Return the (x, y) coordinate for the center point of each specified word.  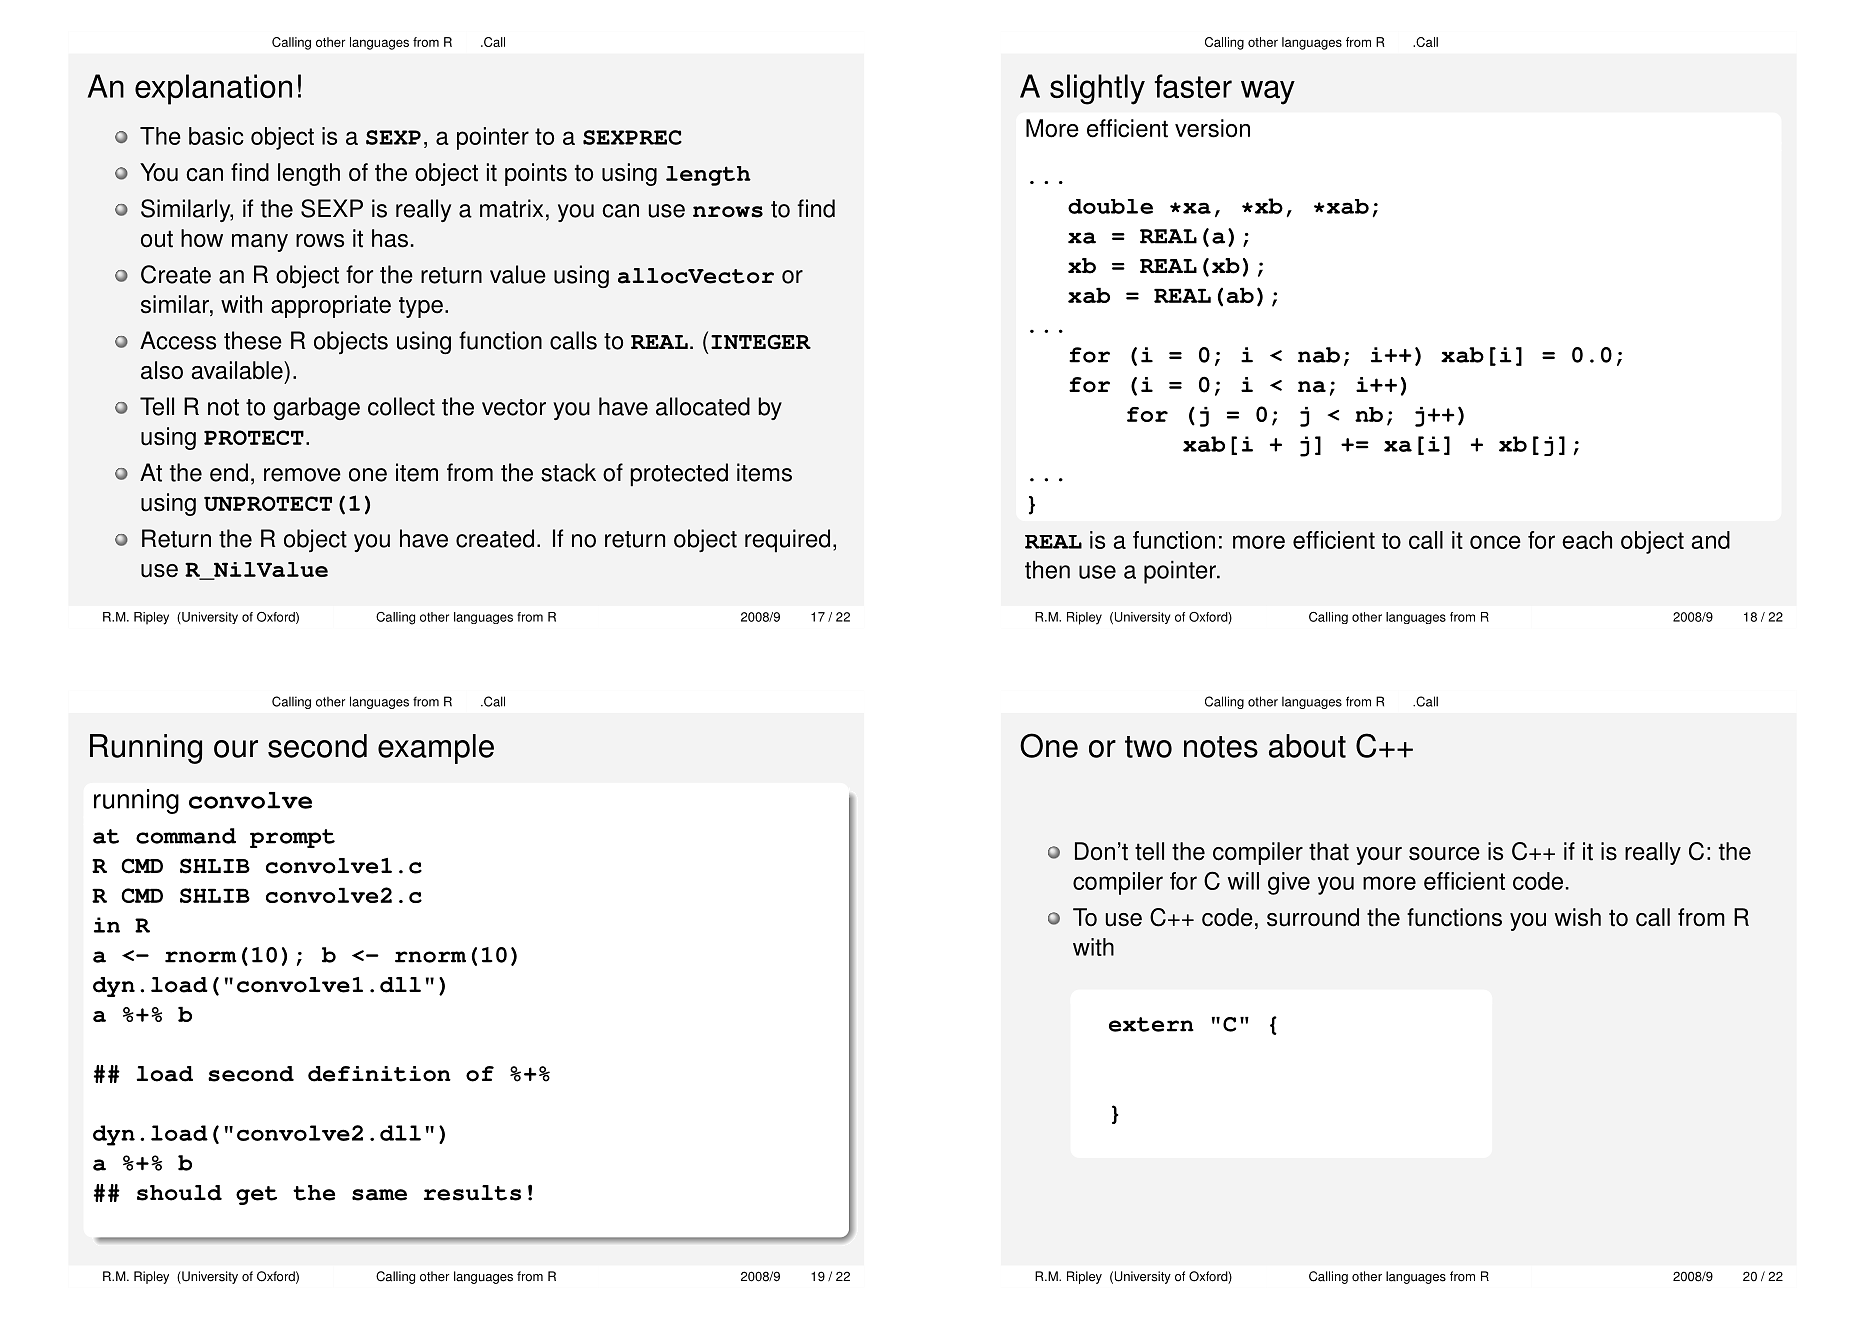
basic (216, 136)
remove (302, 475)
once (1495, 542)
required (787, 541)
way (1268, 92)
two (1148, 747)
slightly (1097, 89)
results (472, 1193)
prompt (292, 838)
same (379, 1195)
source (1444, 854)
